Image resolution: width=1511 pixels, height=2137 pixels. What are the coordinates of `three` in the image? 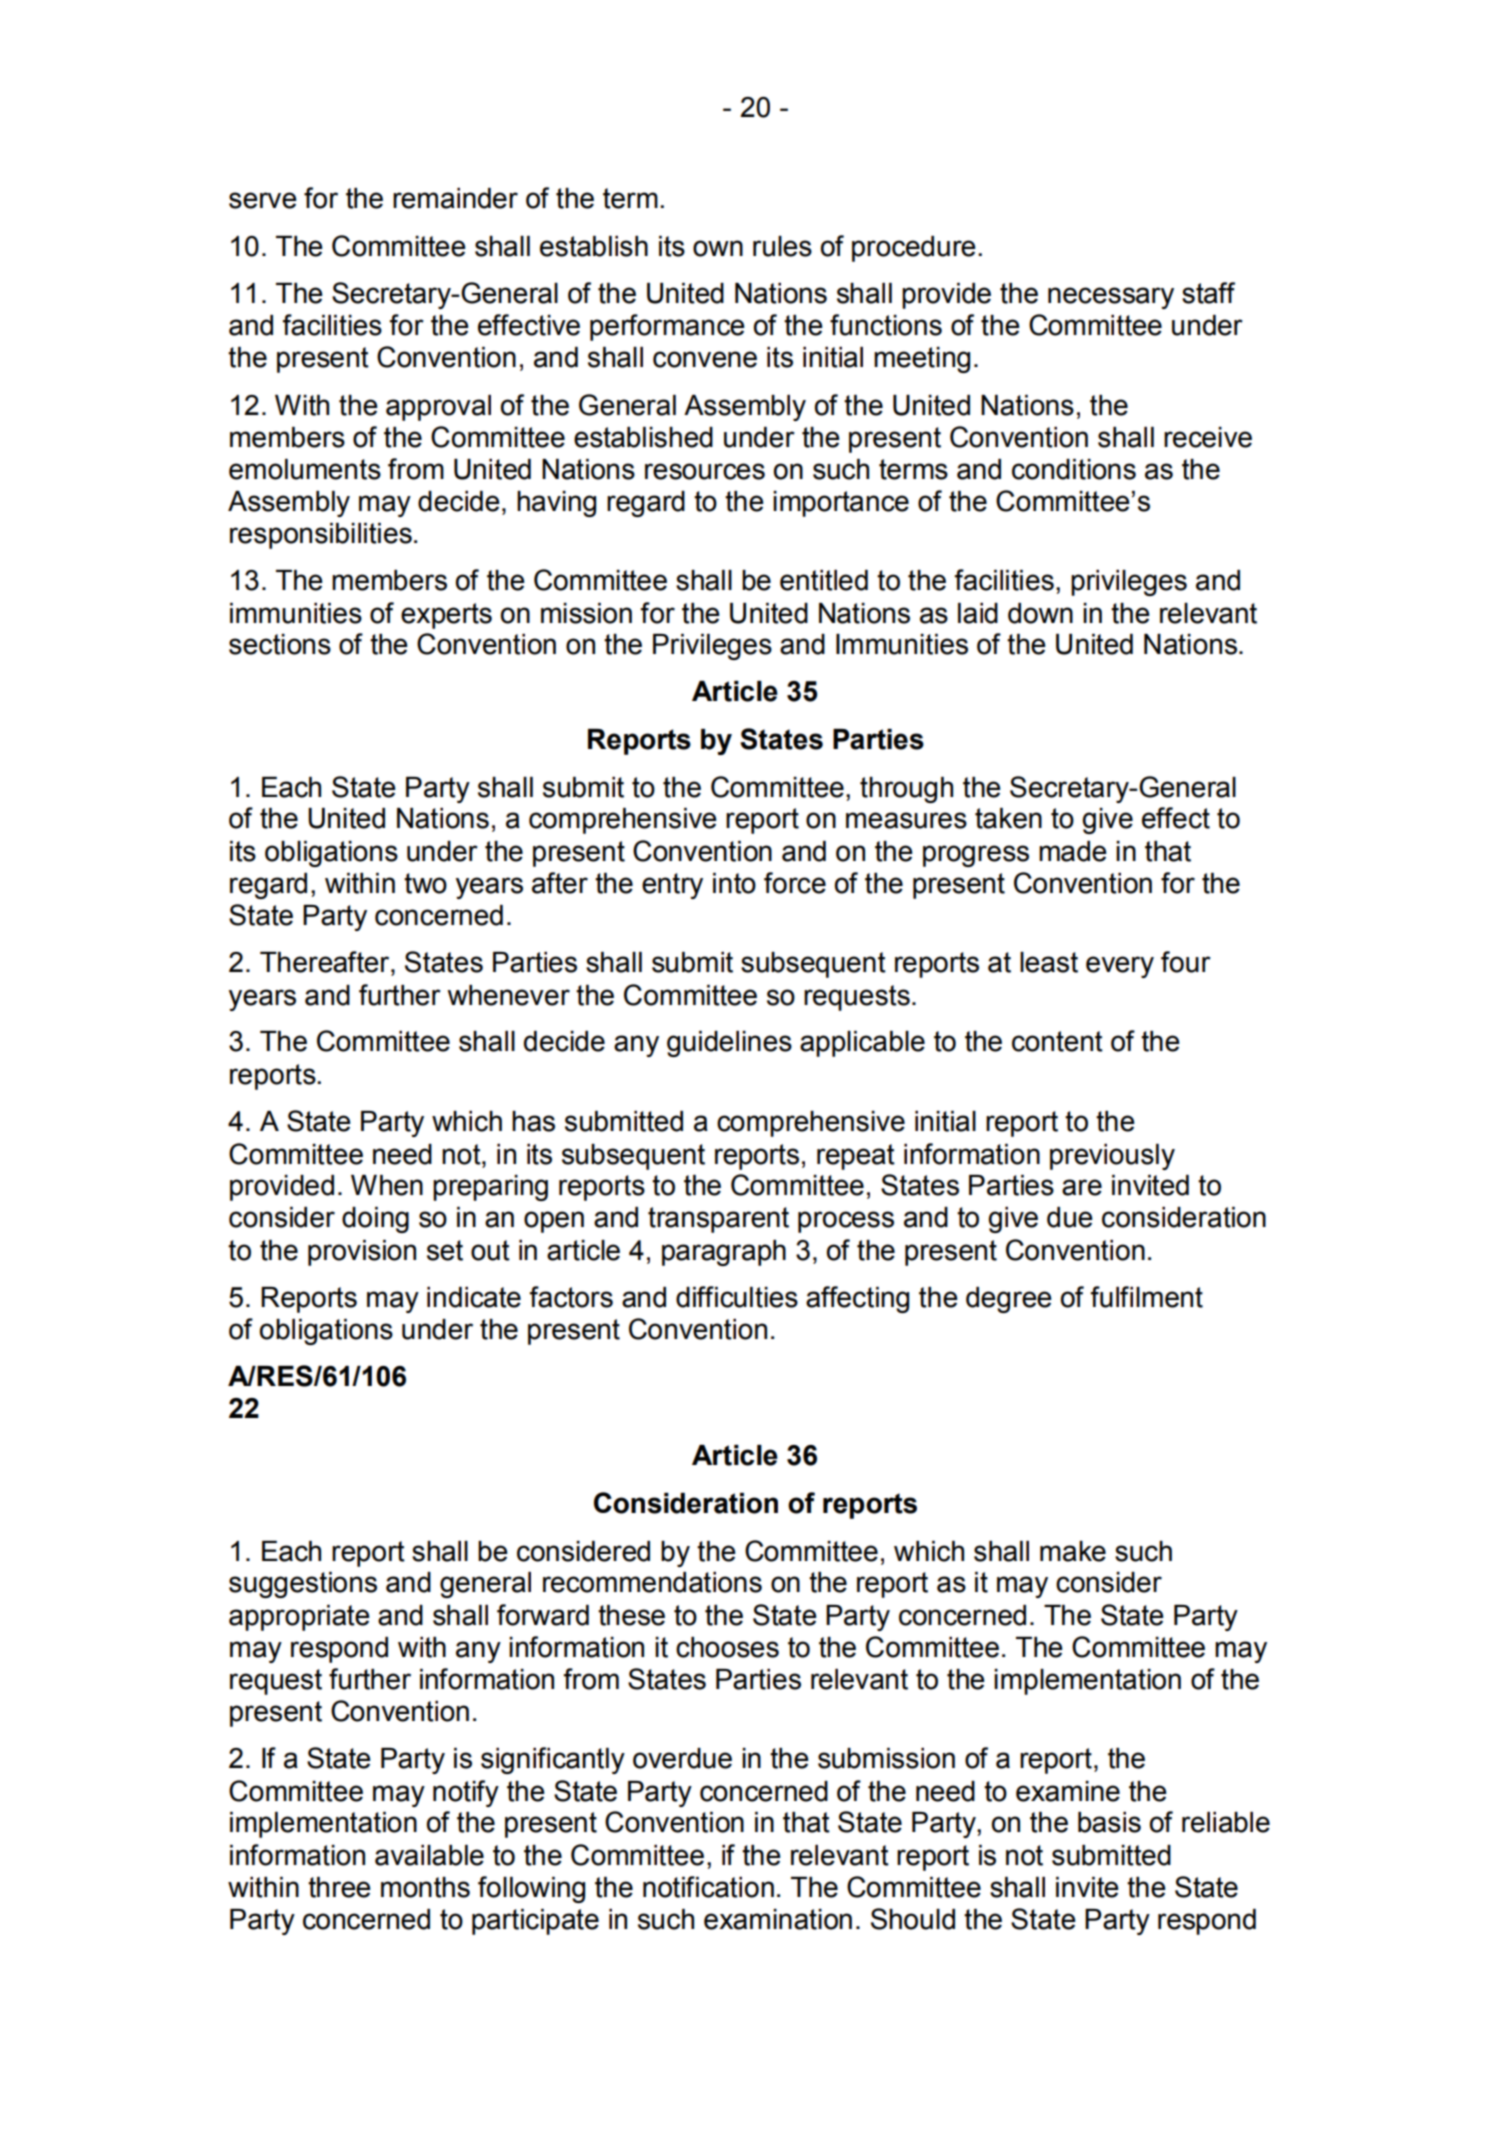 It's located at (339, 1887).
